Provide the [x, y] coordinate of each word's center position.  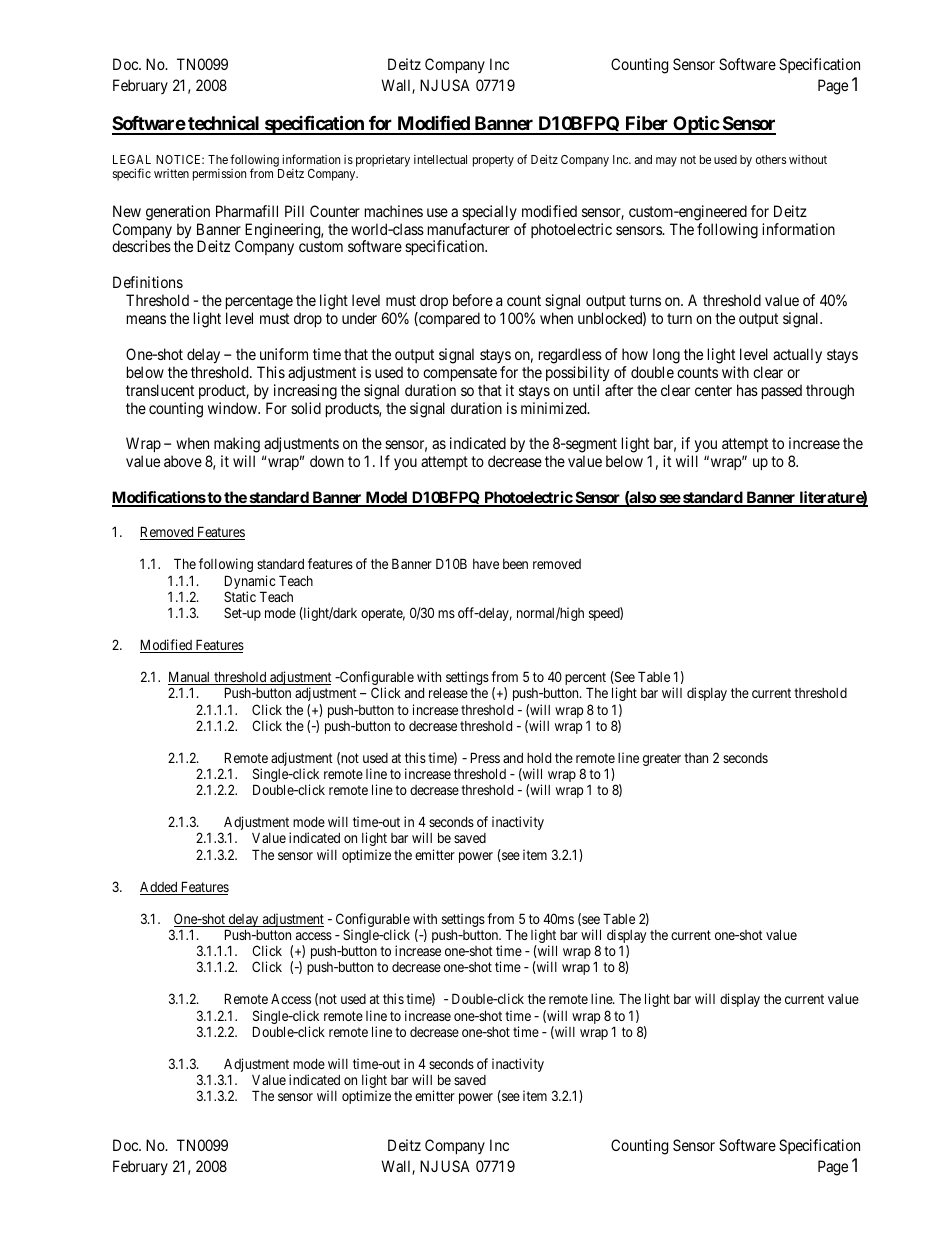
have [486, 564]
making [237, 446]
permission [219, 175]
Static [240, 596]
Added [160, 888]
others [771, 159]
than [696, 758]
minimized [555, 408]
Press [485, 757]
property [493, 161]
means [146, 319]
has [747, 390]
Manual [190, 678]
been [515, 564]
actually [797, 356]
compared [448, 319]
